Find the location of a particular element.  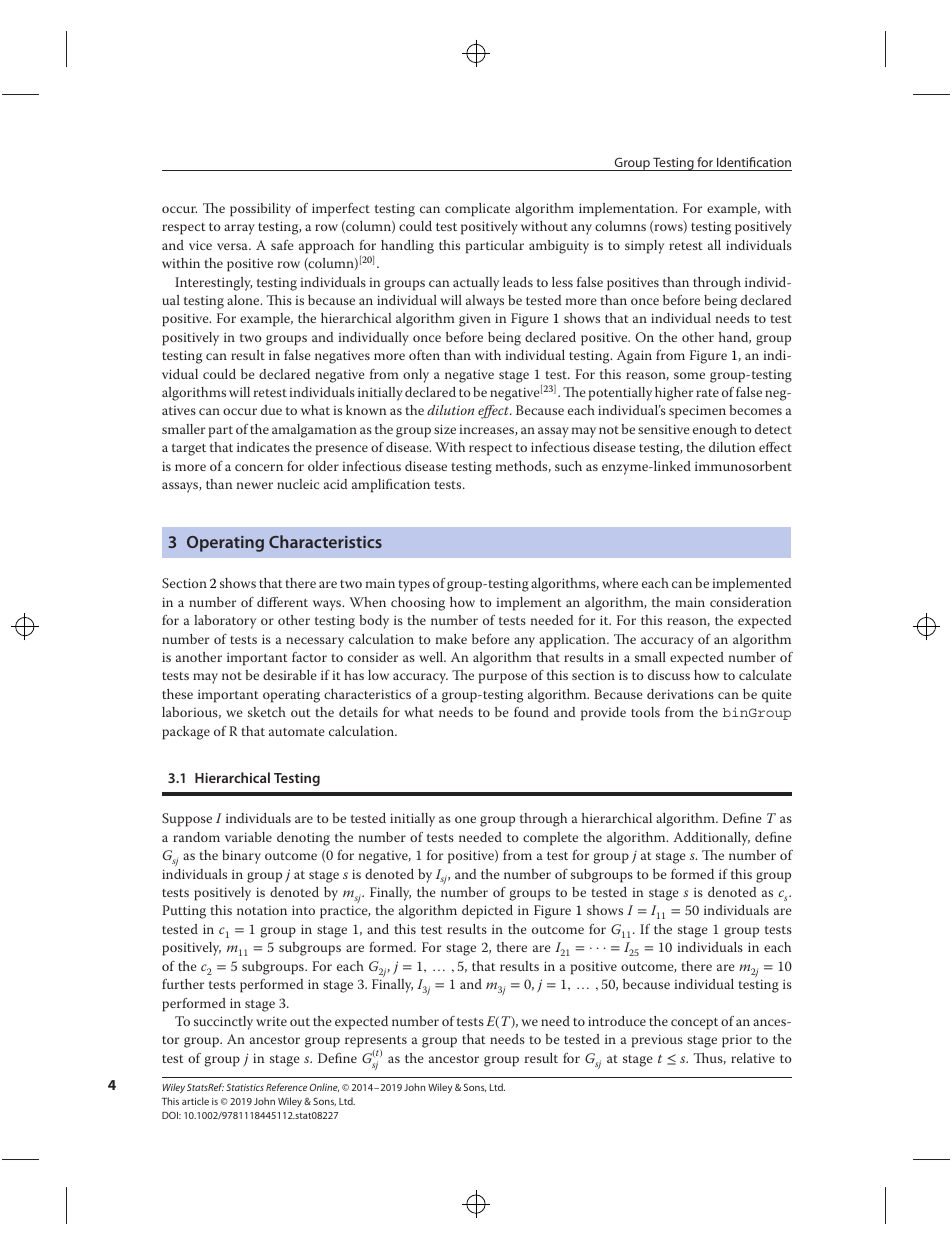

laboratory is located at coordinates (225, 622).
